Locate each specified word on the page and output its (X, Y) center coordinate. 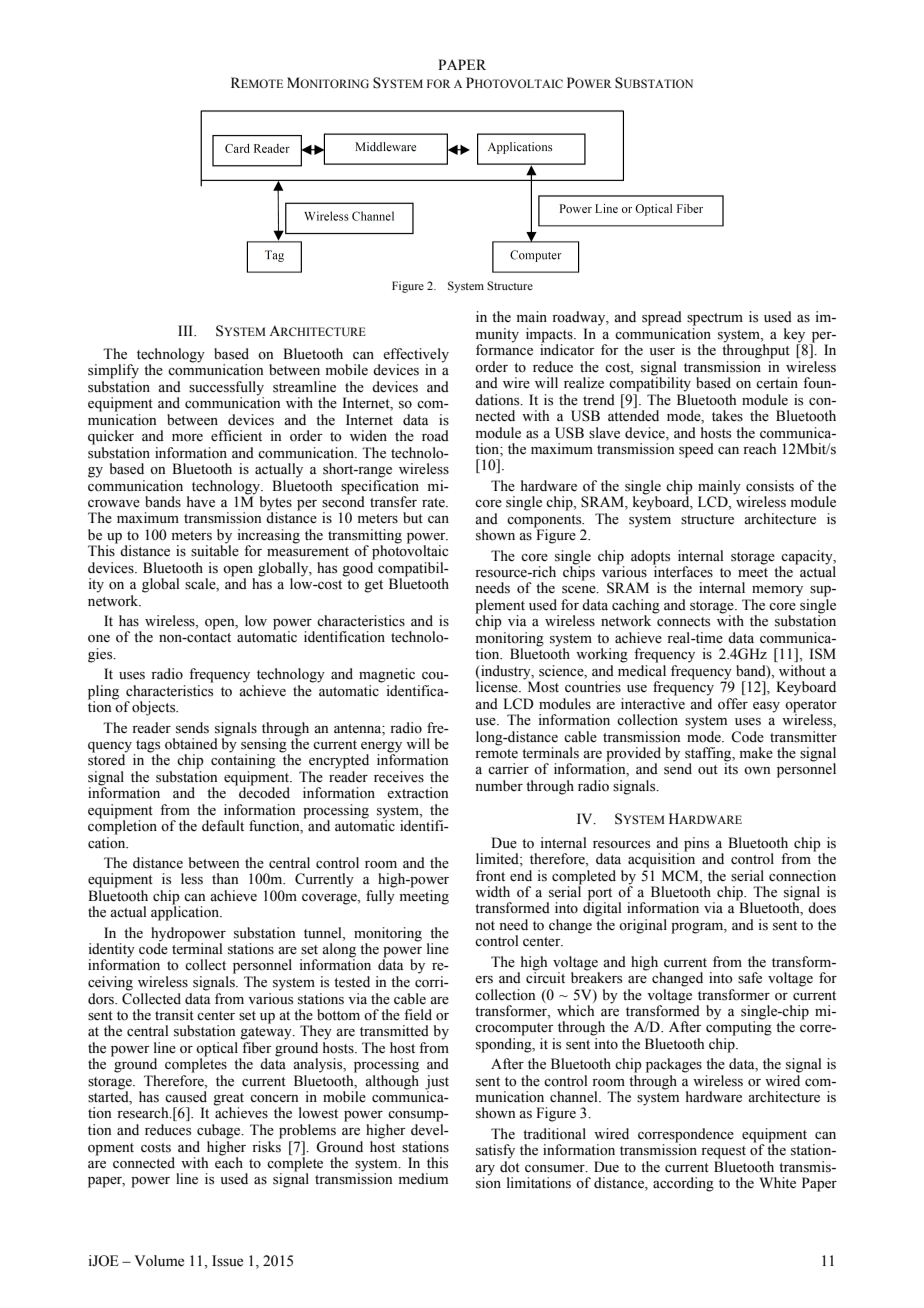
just (437, 1082)
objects (155, 708)
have (201, 502)
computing (739, 1027)
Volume (159, 1261)
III (186, 330)
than (225, 878)
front (490, 876)
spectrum (715, 319)
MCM (681, 876)
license (498, 687)
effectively (416, 356)
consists (770, 486)
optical (218, 1050)
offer (733, 704)
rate (434, 502)
